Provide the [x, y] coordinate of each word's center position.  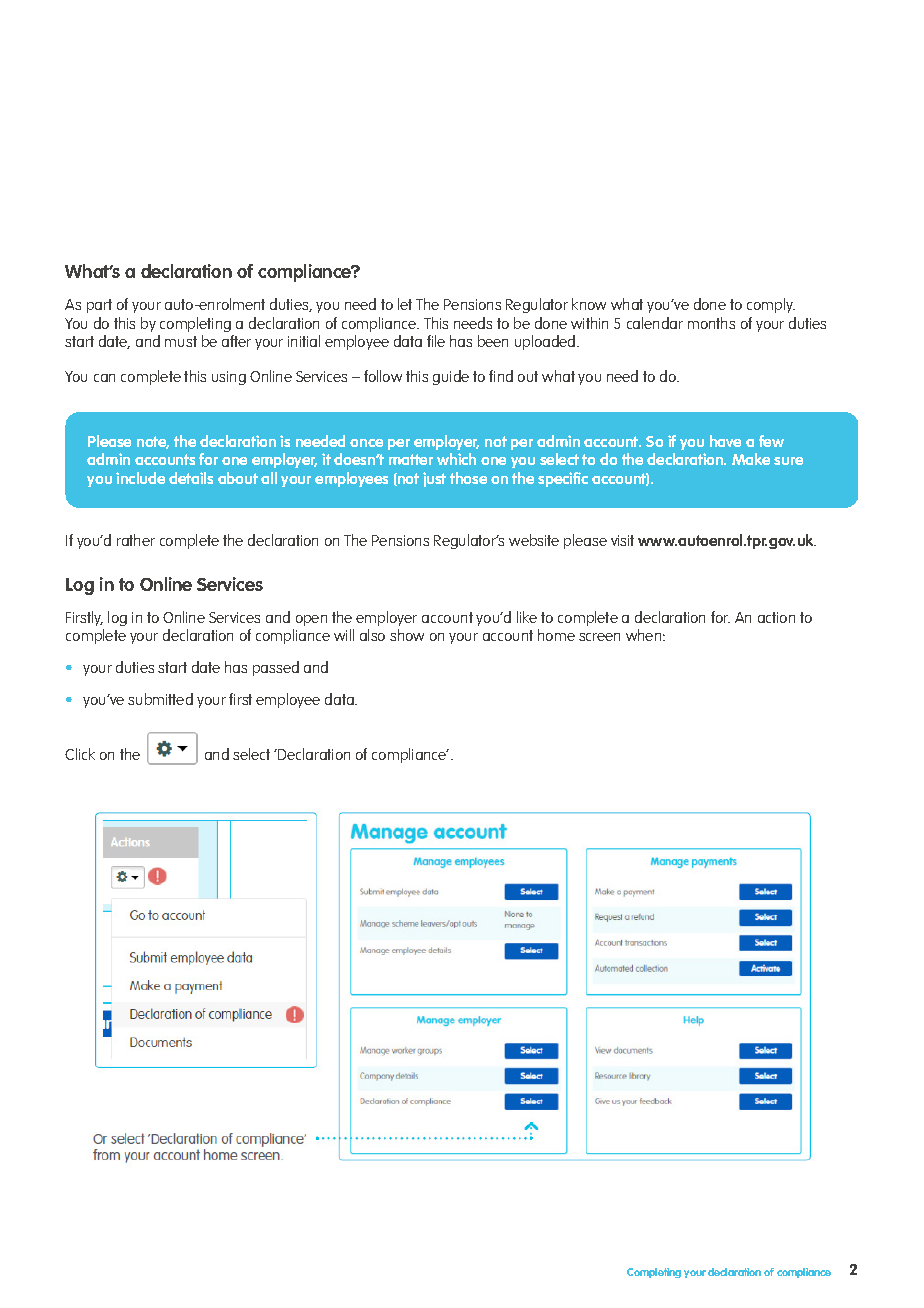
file [436, 341]
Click [80, 754]
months [711, 323]
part [99, 306]
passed [276, 668]
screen [599, 637]
